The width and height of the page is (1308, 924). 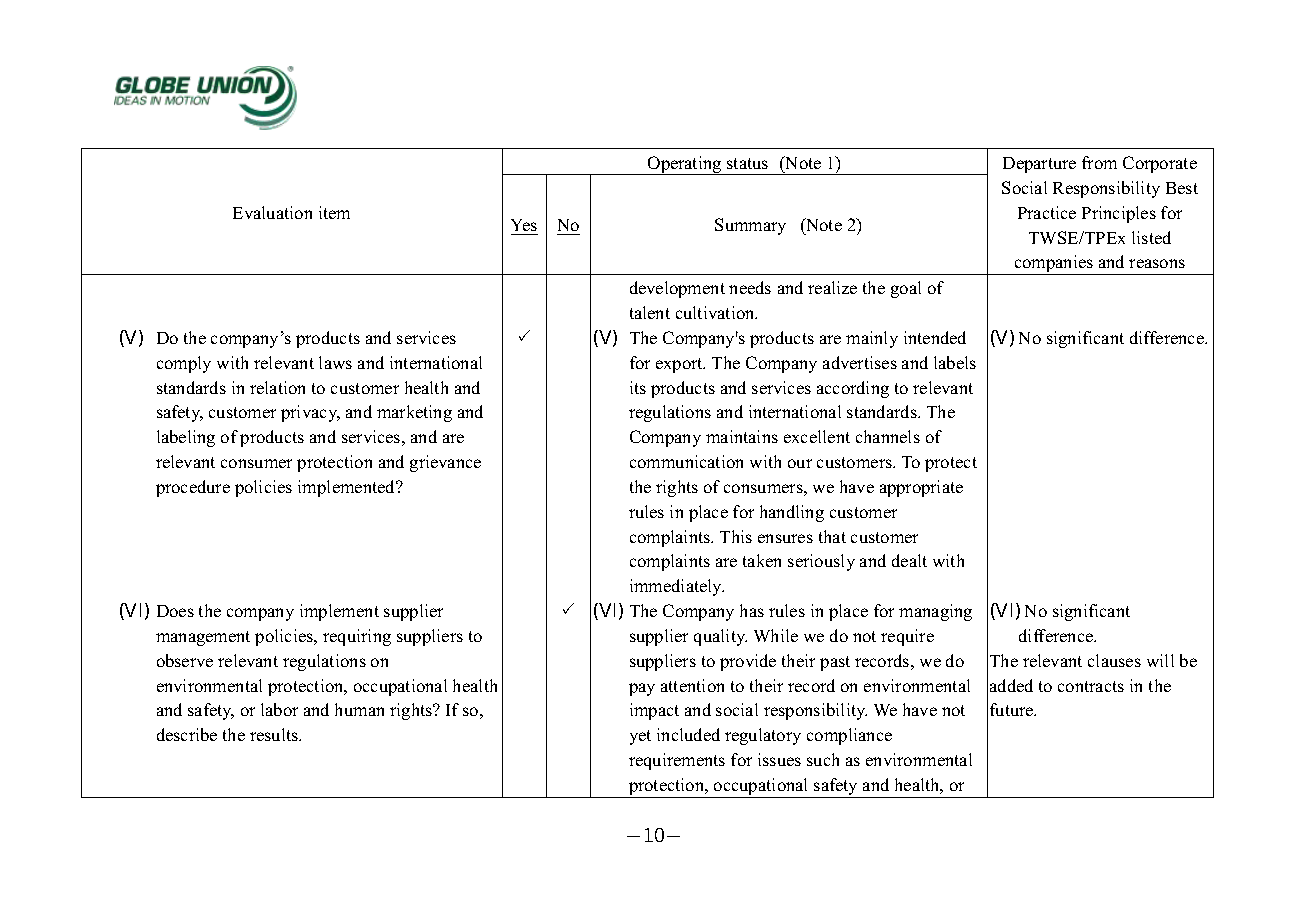 I want to click on Operating, so click(x=685, y=165).
